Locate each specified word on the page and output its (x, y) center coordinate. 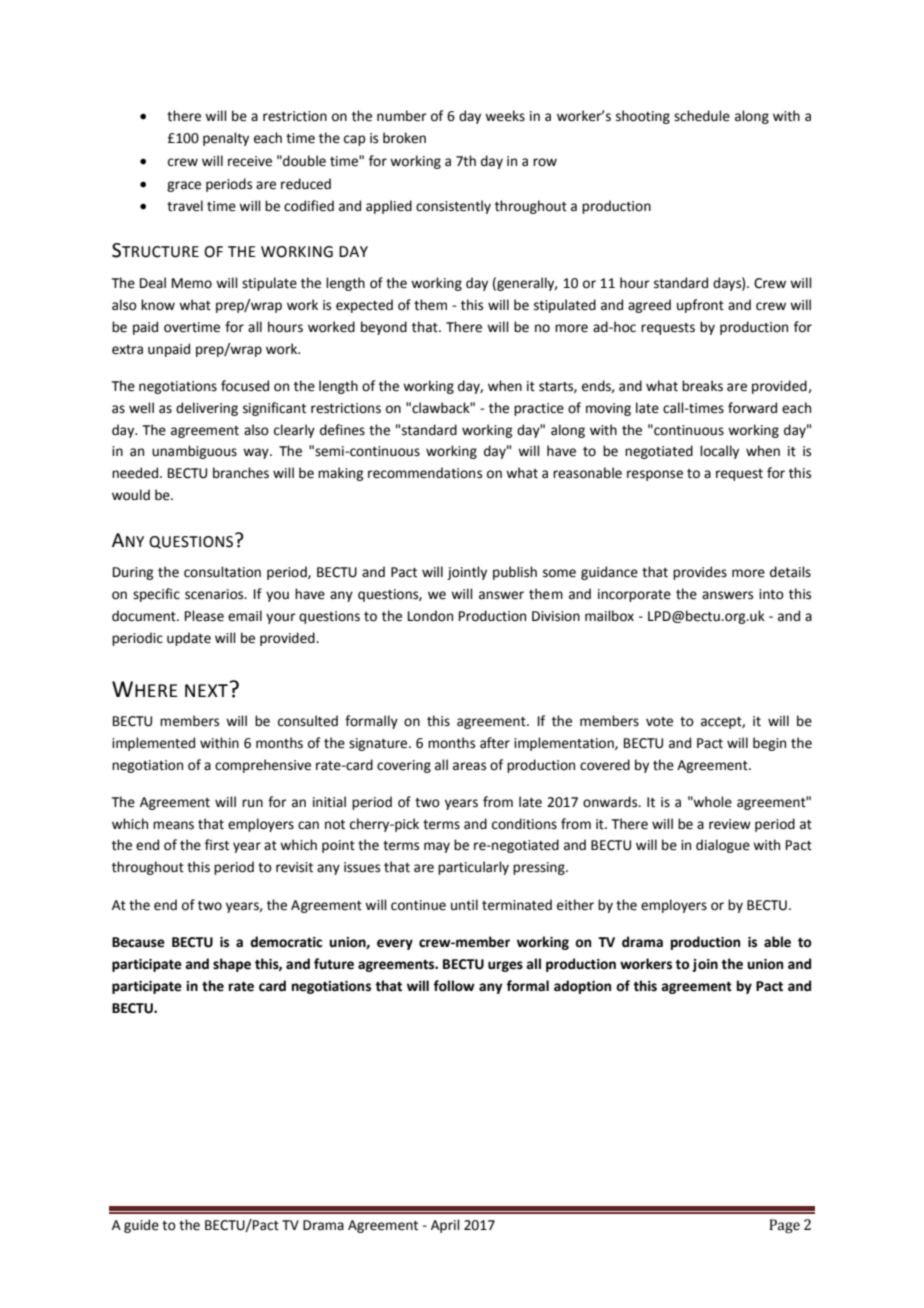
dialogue (723, 846)
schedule (702, 116)
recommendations (425, 473)
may (437, 847)
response (655, 475)
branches (241, 473)
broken (404, 138)
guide (141, 1226)
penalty (226, 139)
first (217, 845)
